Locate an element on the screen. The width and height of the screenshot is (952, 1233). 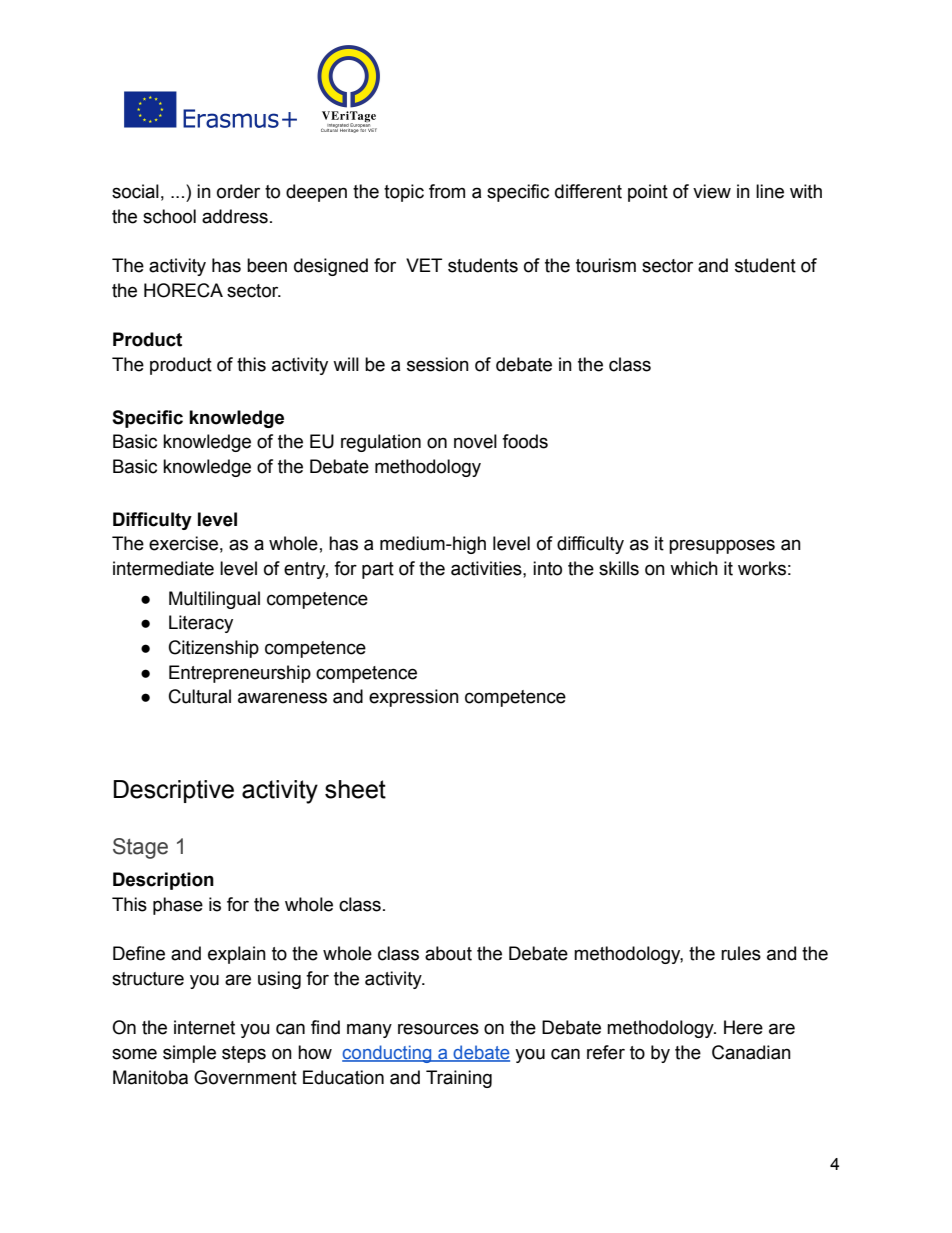
Stage is located at coordinates (140, 848).
